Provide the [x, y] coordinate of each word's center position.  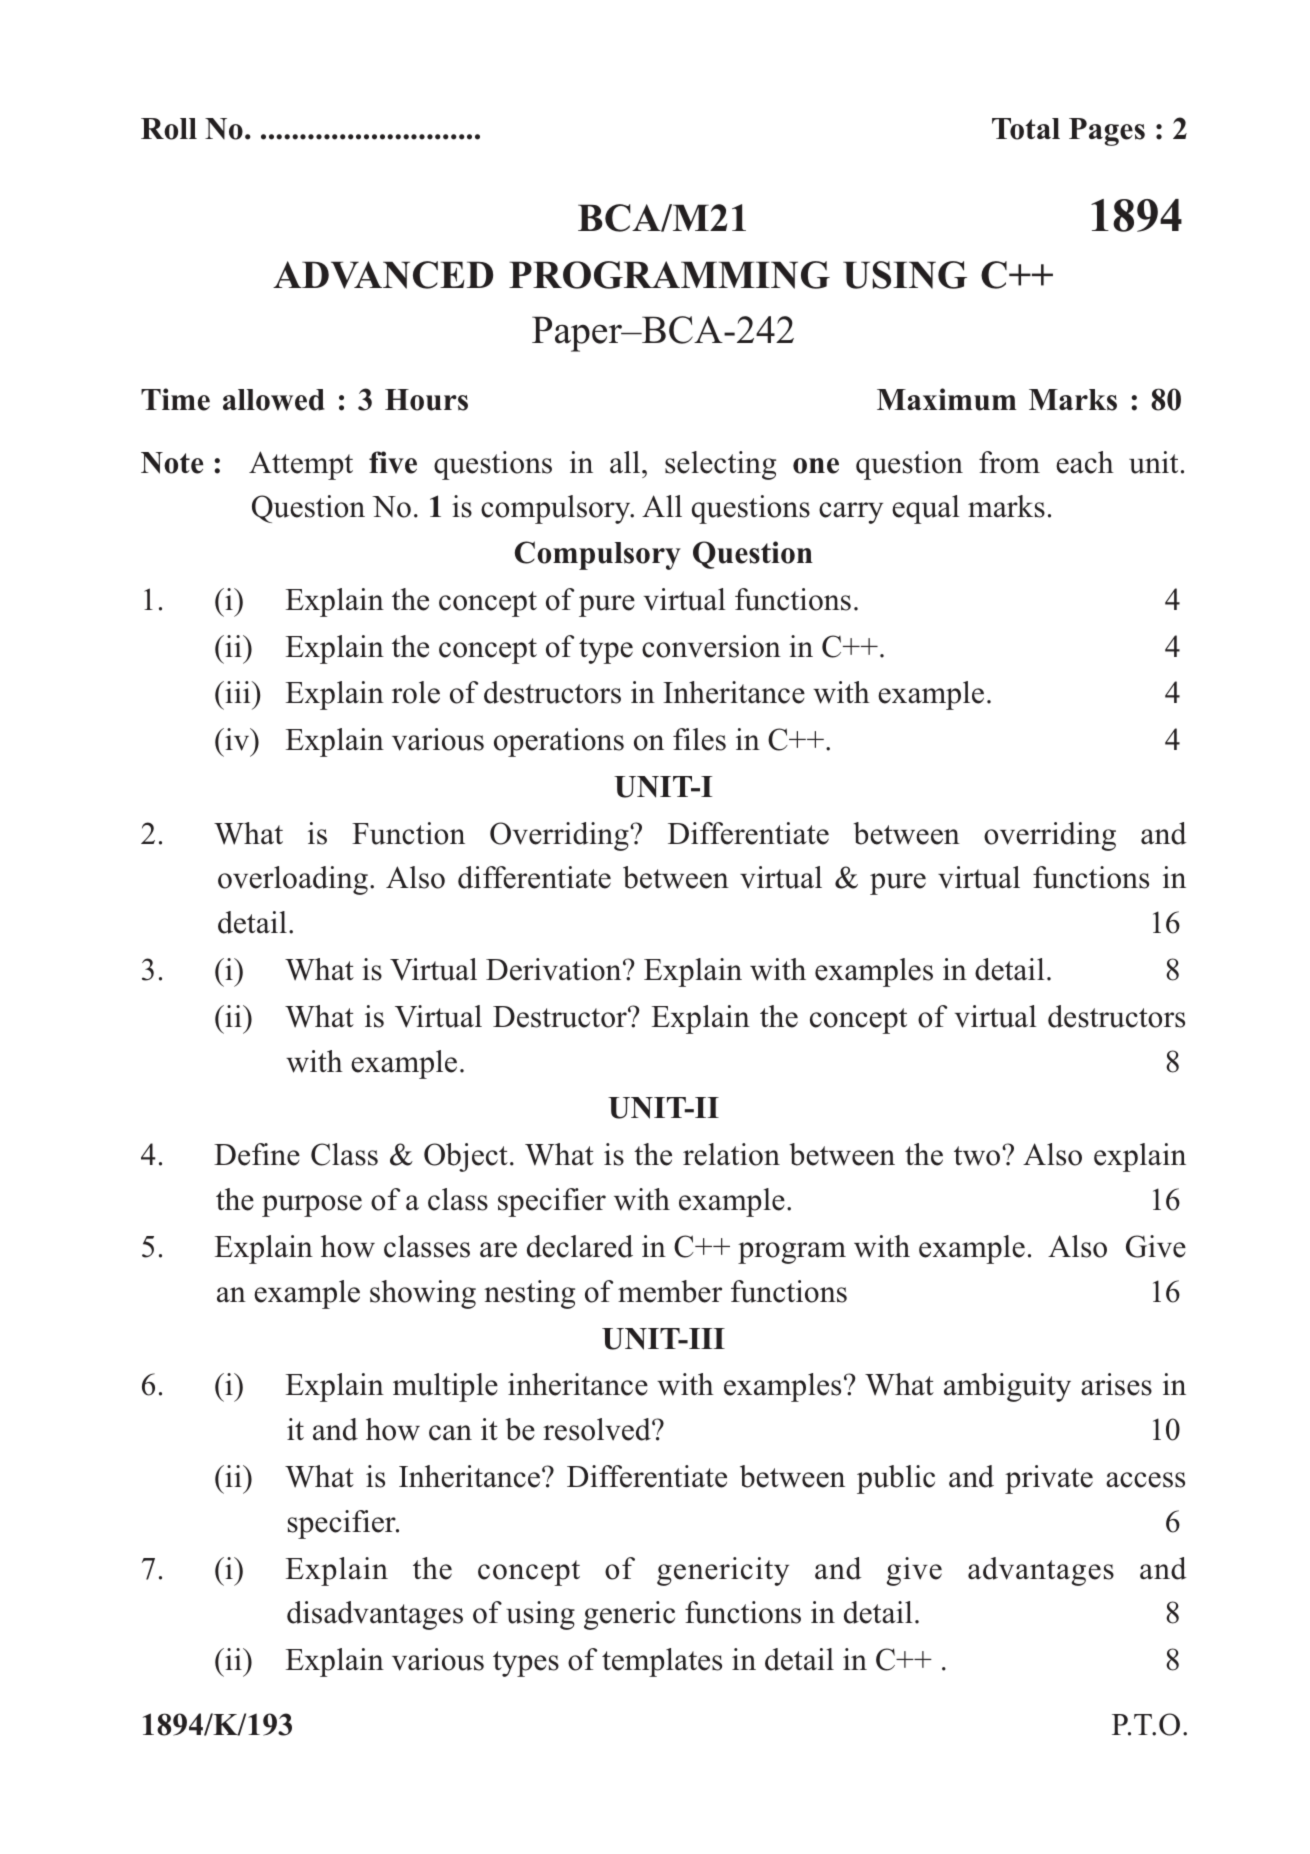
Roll [169, 129]
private [1049, 1479]
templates [662, 1662]
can [450, 1433]
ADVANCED [383, 275]
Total [1026, 129]
